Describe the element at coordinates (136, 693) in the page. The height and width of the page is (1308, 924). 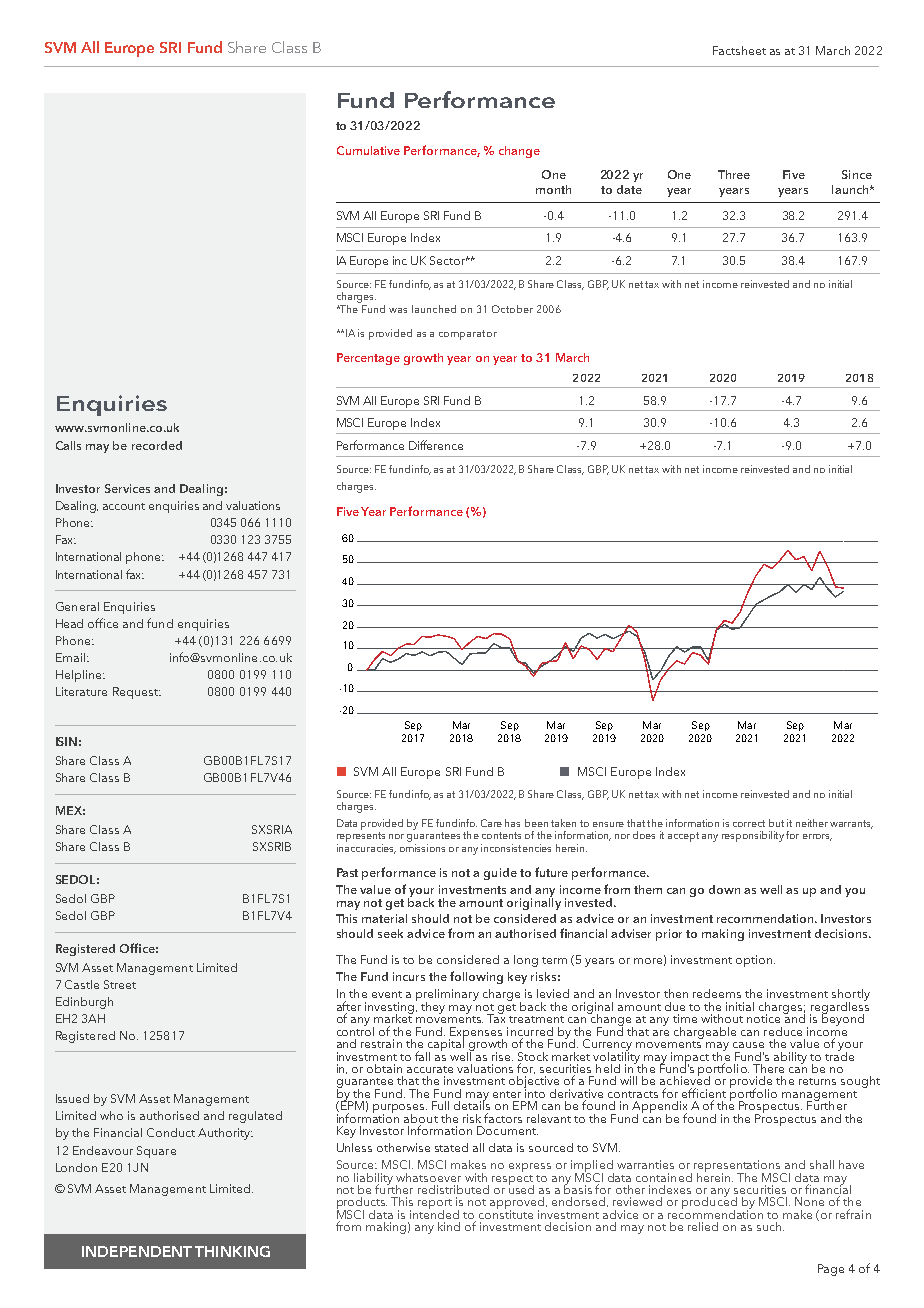
I see `Request` at that location.
